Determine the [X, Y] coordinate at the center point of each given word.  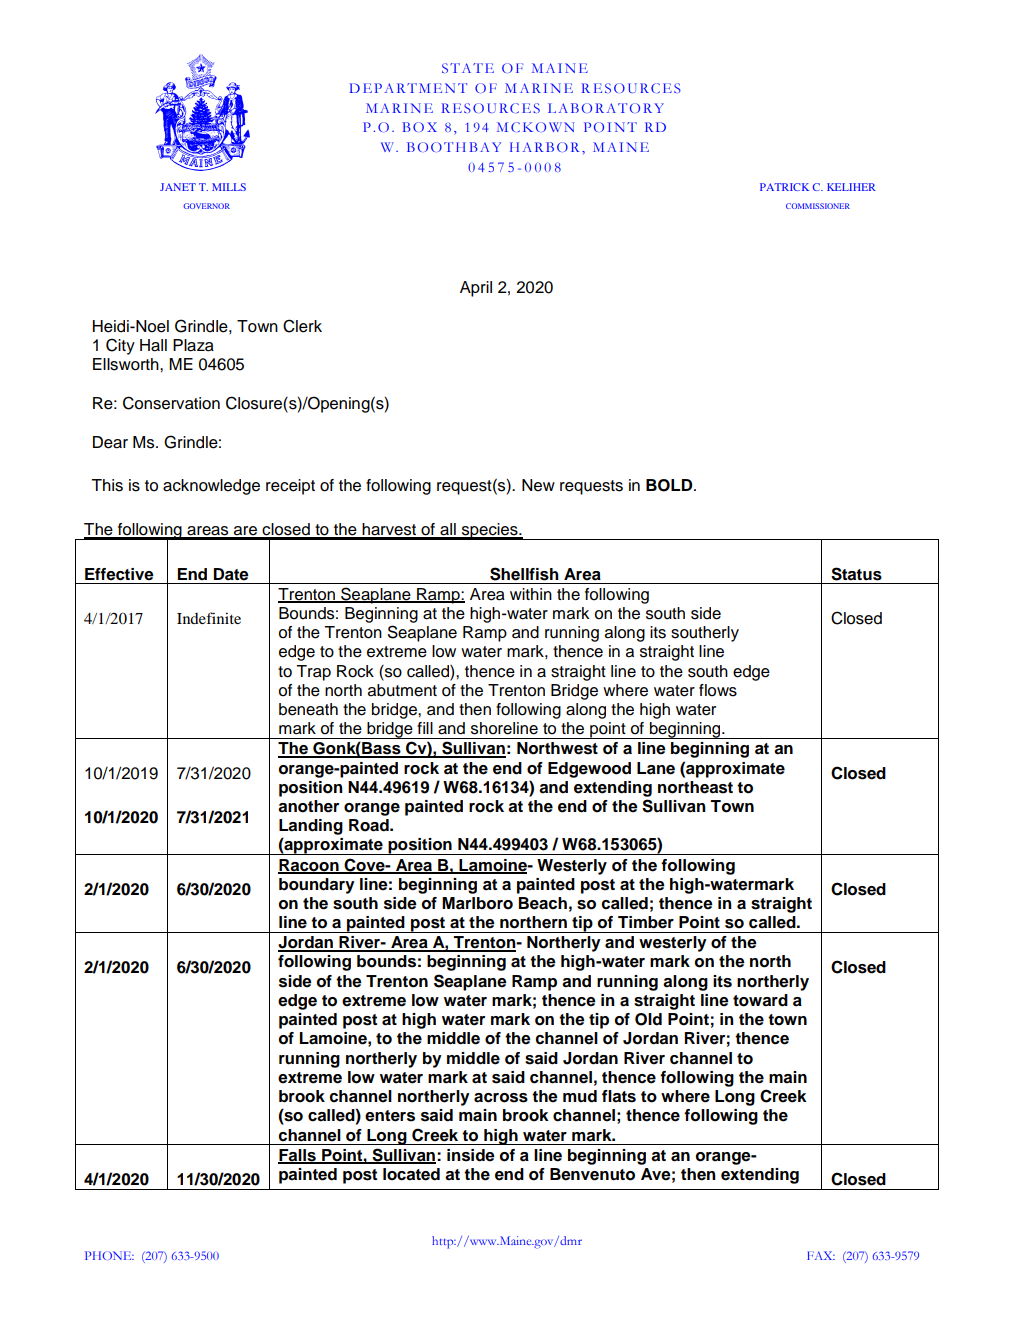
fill [425, 728]
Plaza [193, 345]
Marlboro [477, 903]
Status [856, 574]
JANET [178, 187]
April [476, 289]
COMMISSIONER [818, 206]
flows [718, 690]
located [411, 1174]
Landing [311, 827]
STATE [468, 68]
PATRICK [784, 187]
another [308, 806]
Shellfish [524, 574]
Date [231, 574]
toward [760, 1000]
